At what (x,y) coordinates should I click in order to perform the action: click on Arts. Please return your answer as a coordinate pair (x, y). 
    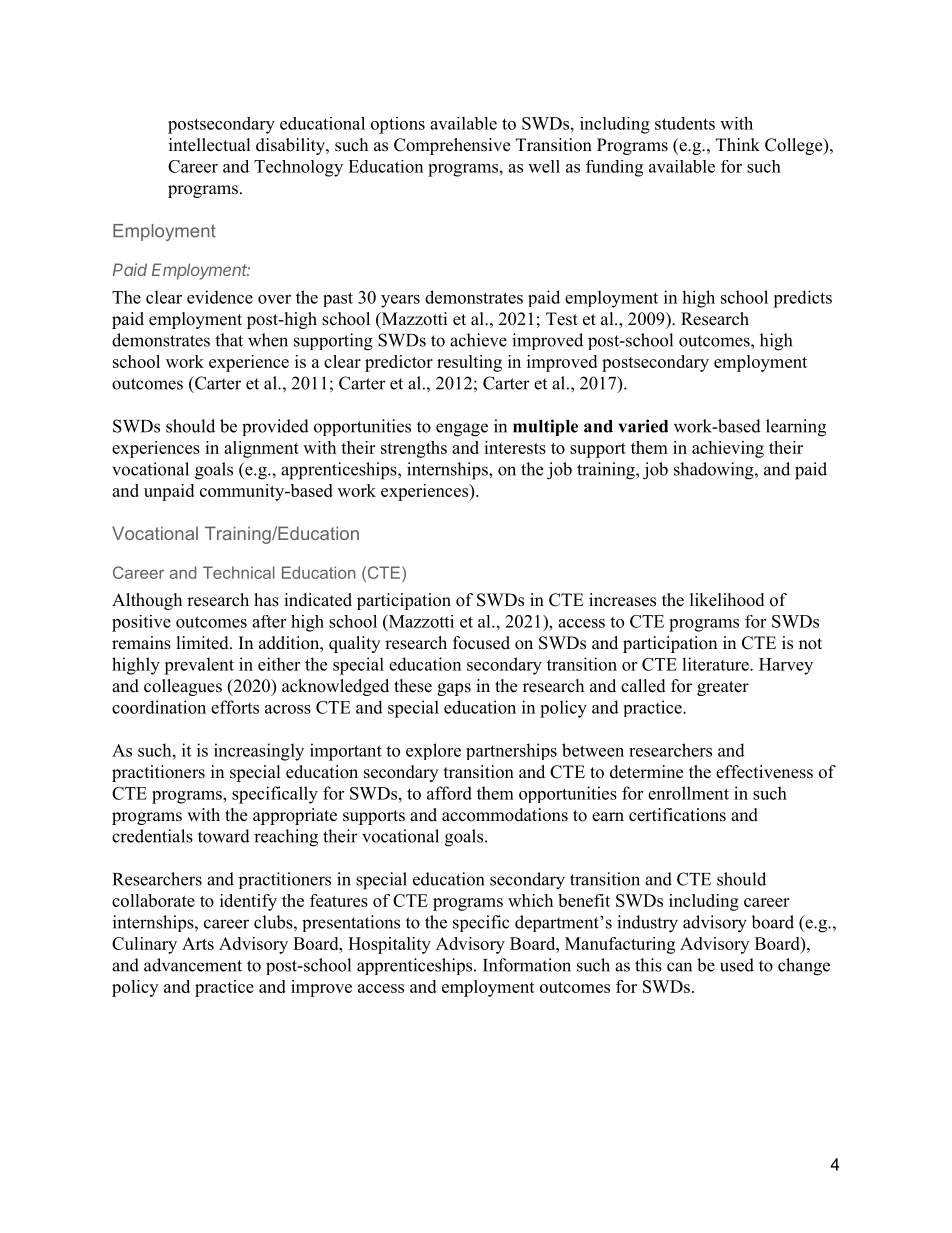
    Looking at the image, I should click on (198, 943).
